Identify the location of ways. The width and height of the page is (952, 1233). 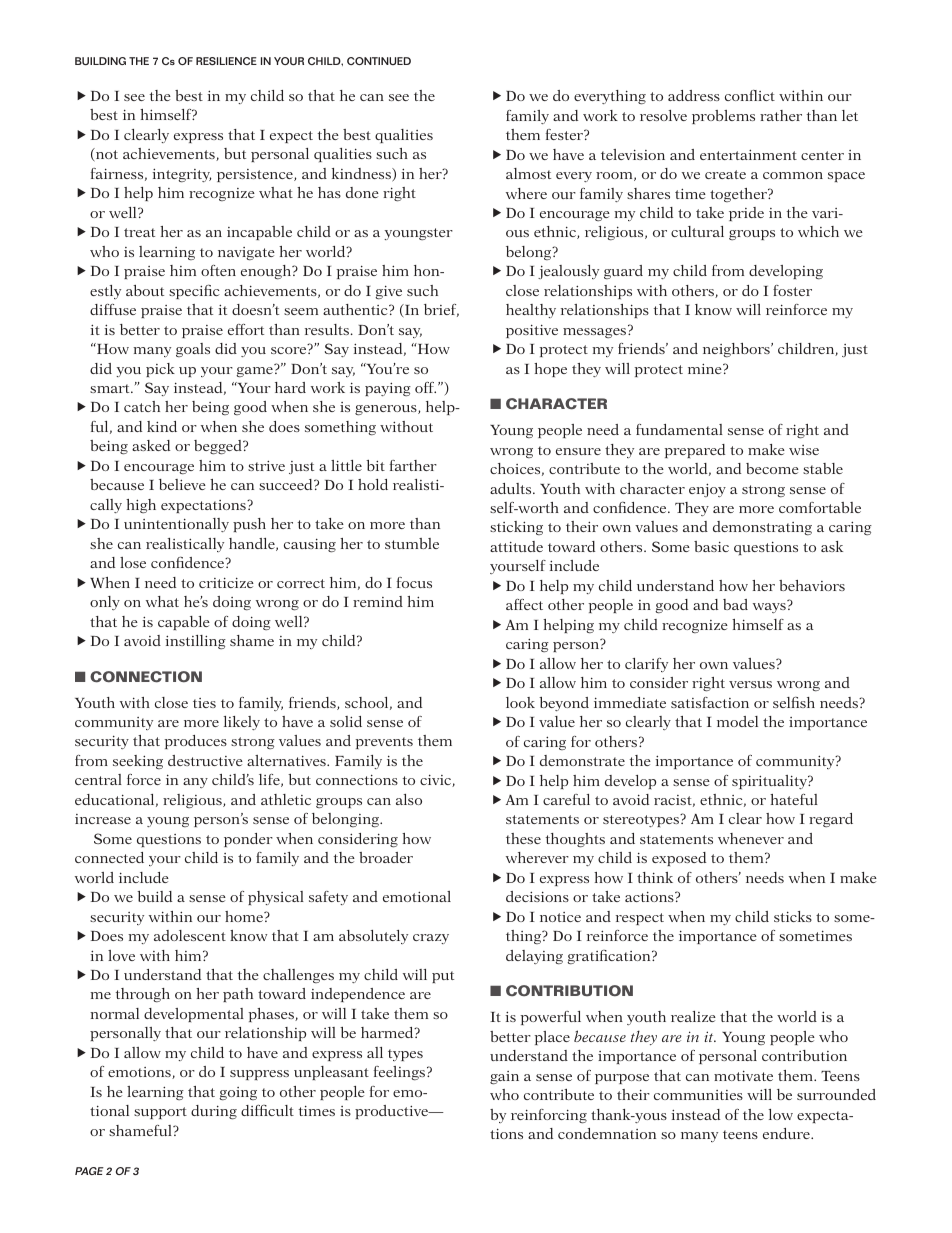
(769, 608).
